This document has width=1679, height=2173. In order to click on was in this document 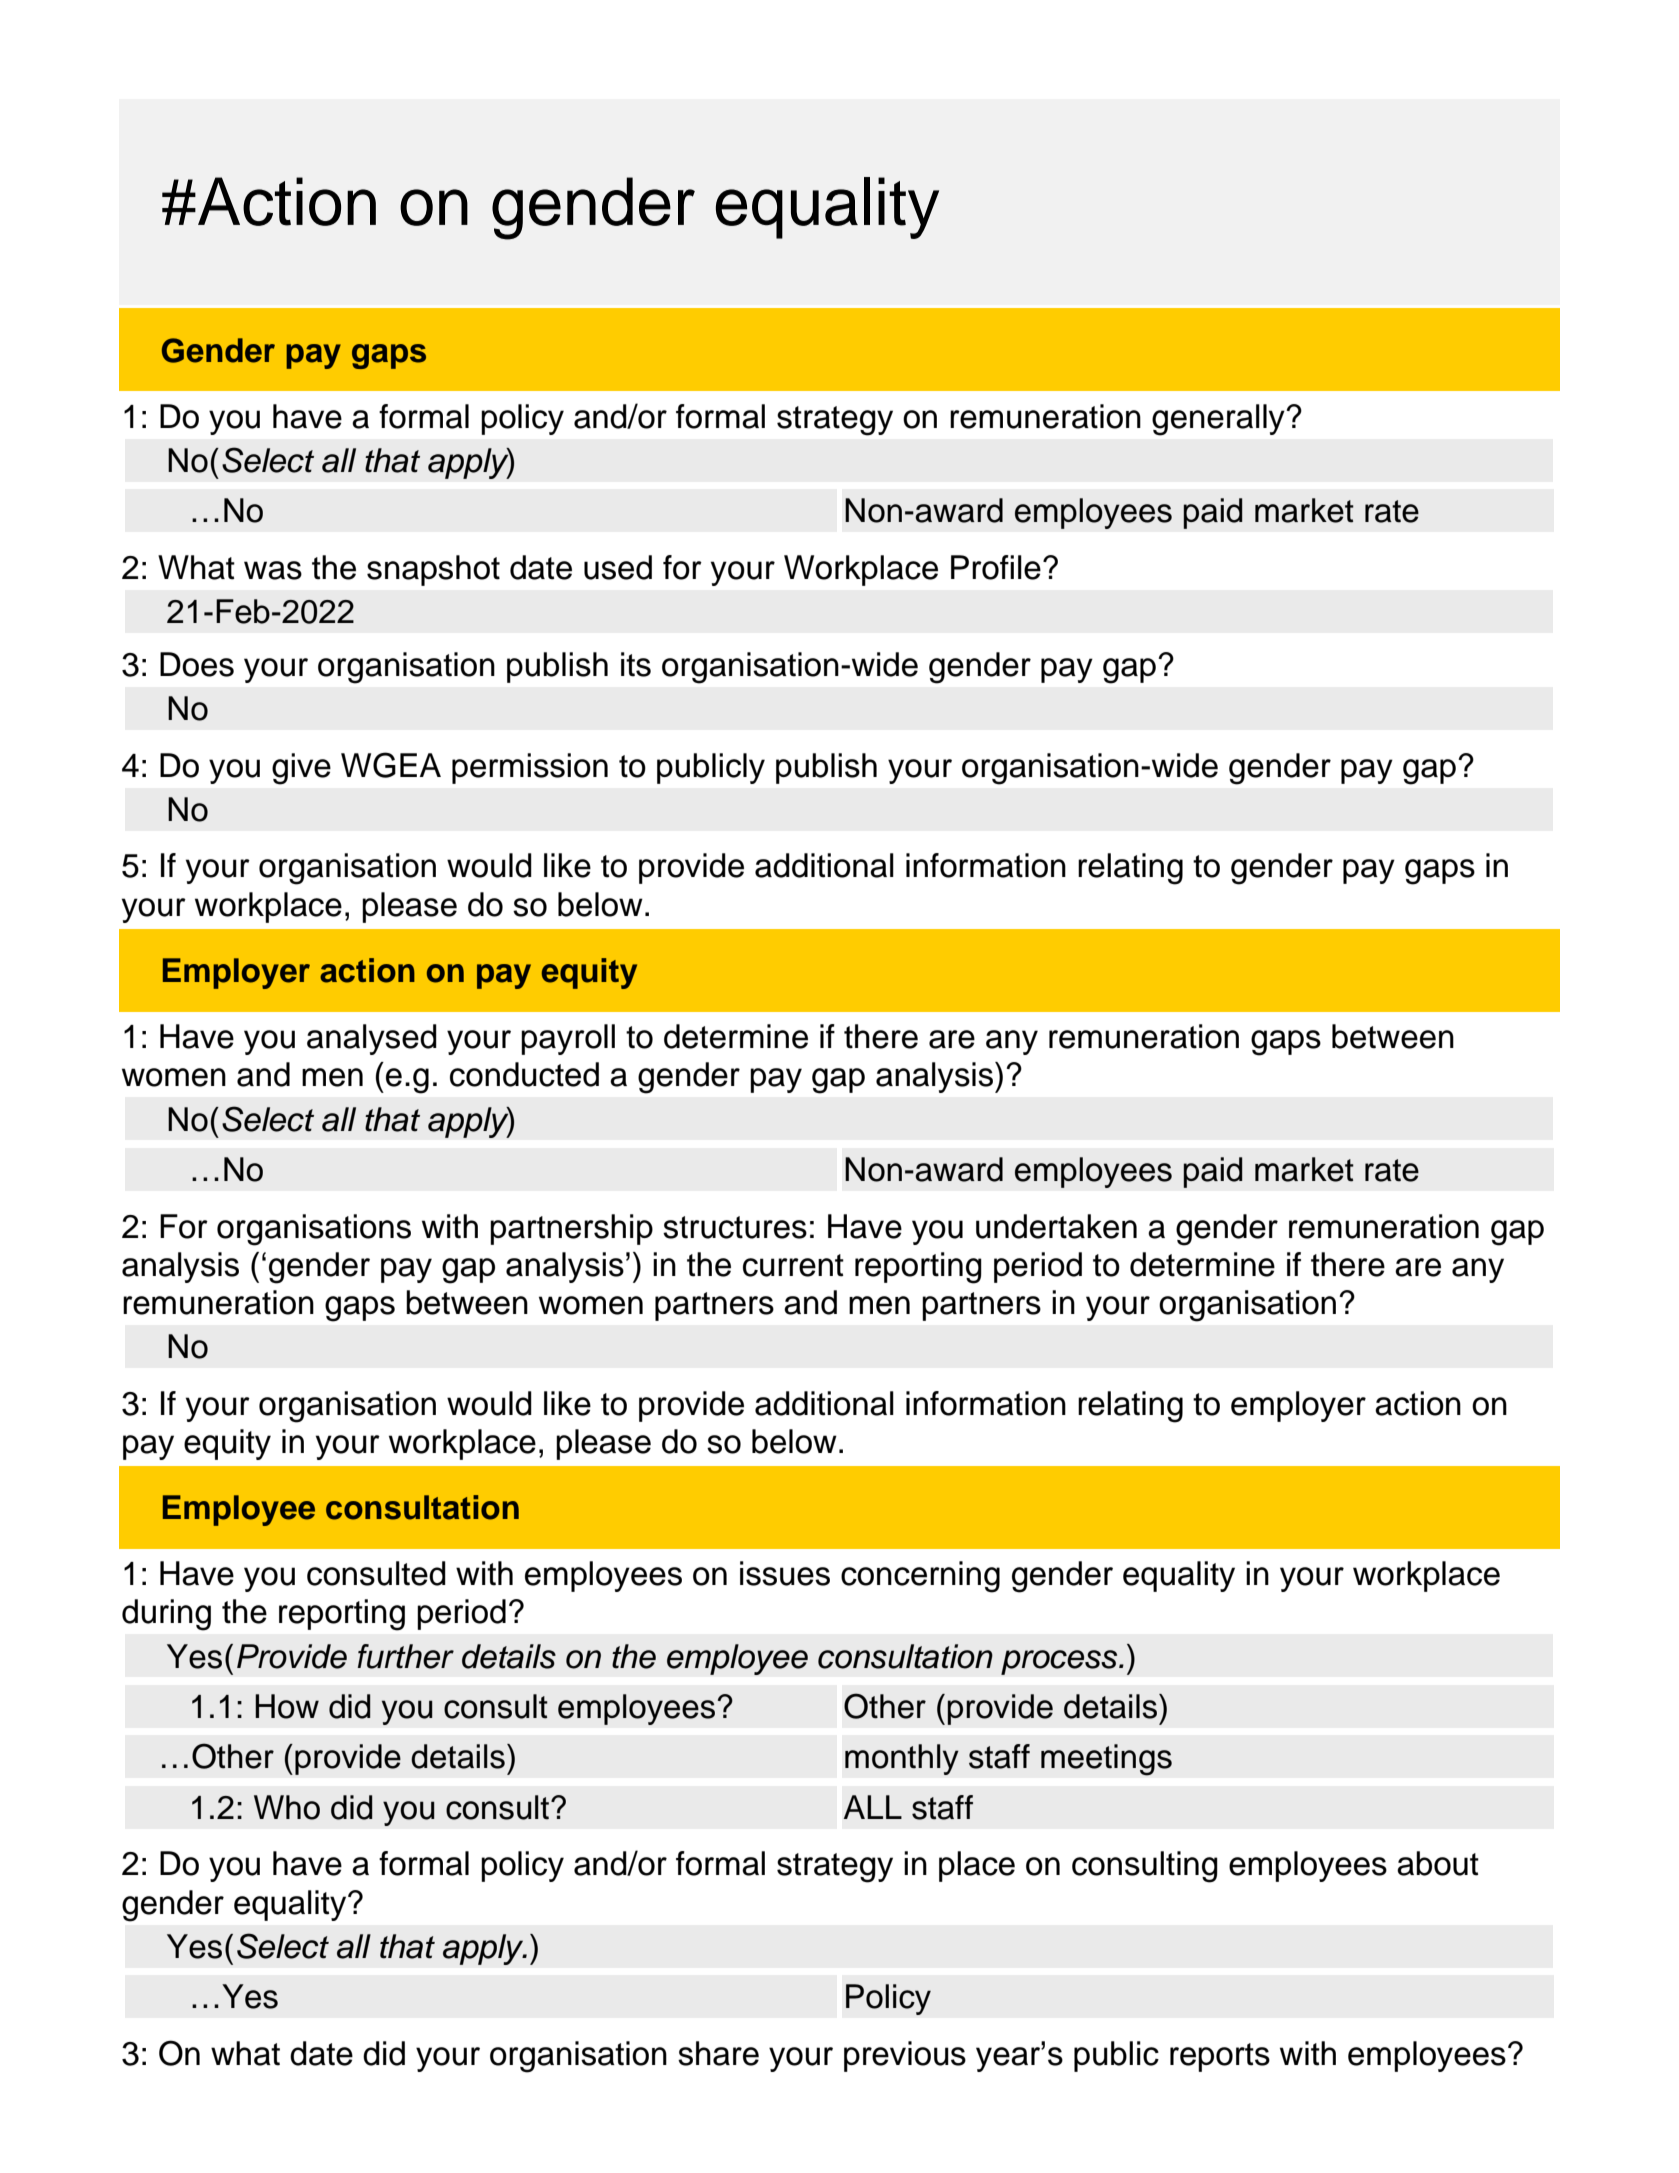, I will do `click(273, 570)`.
